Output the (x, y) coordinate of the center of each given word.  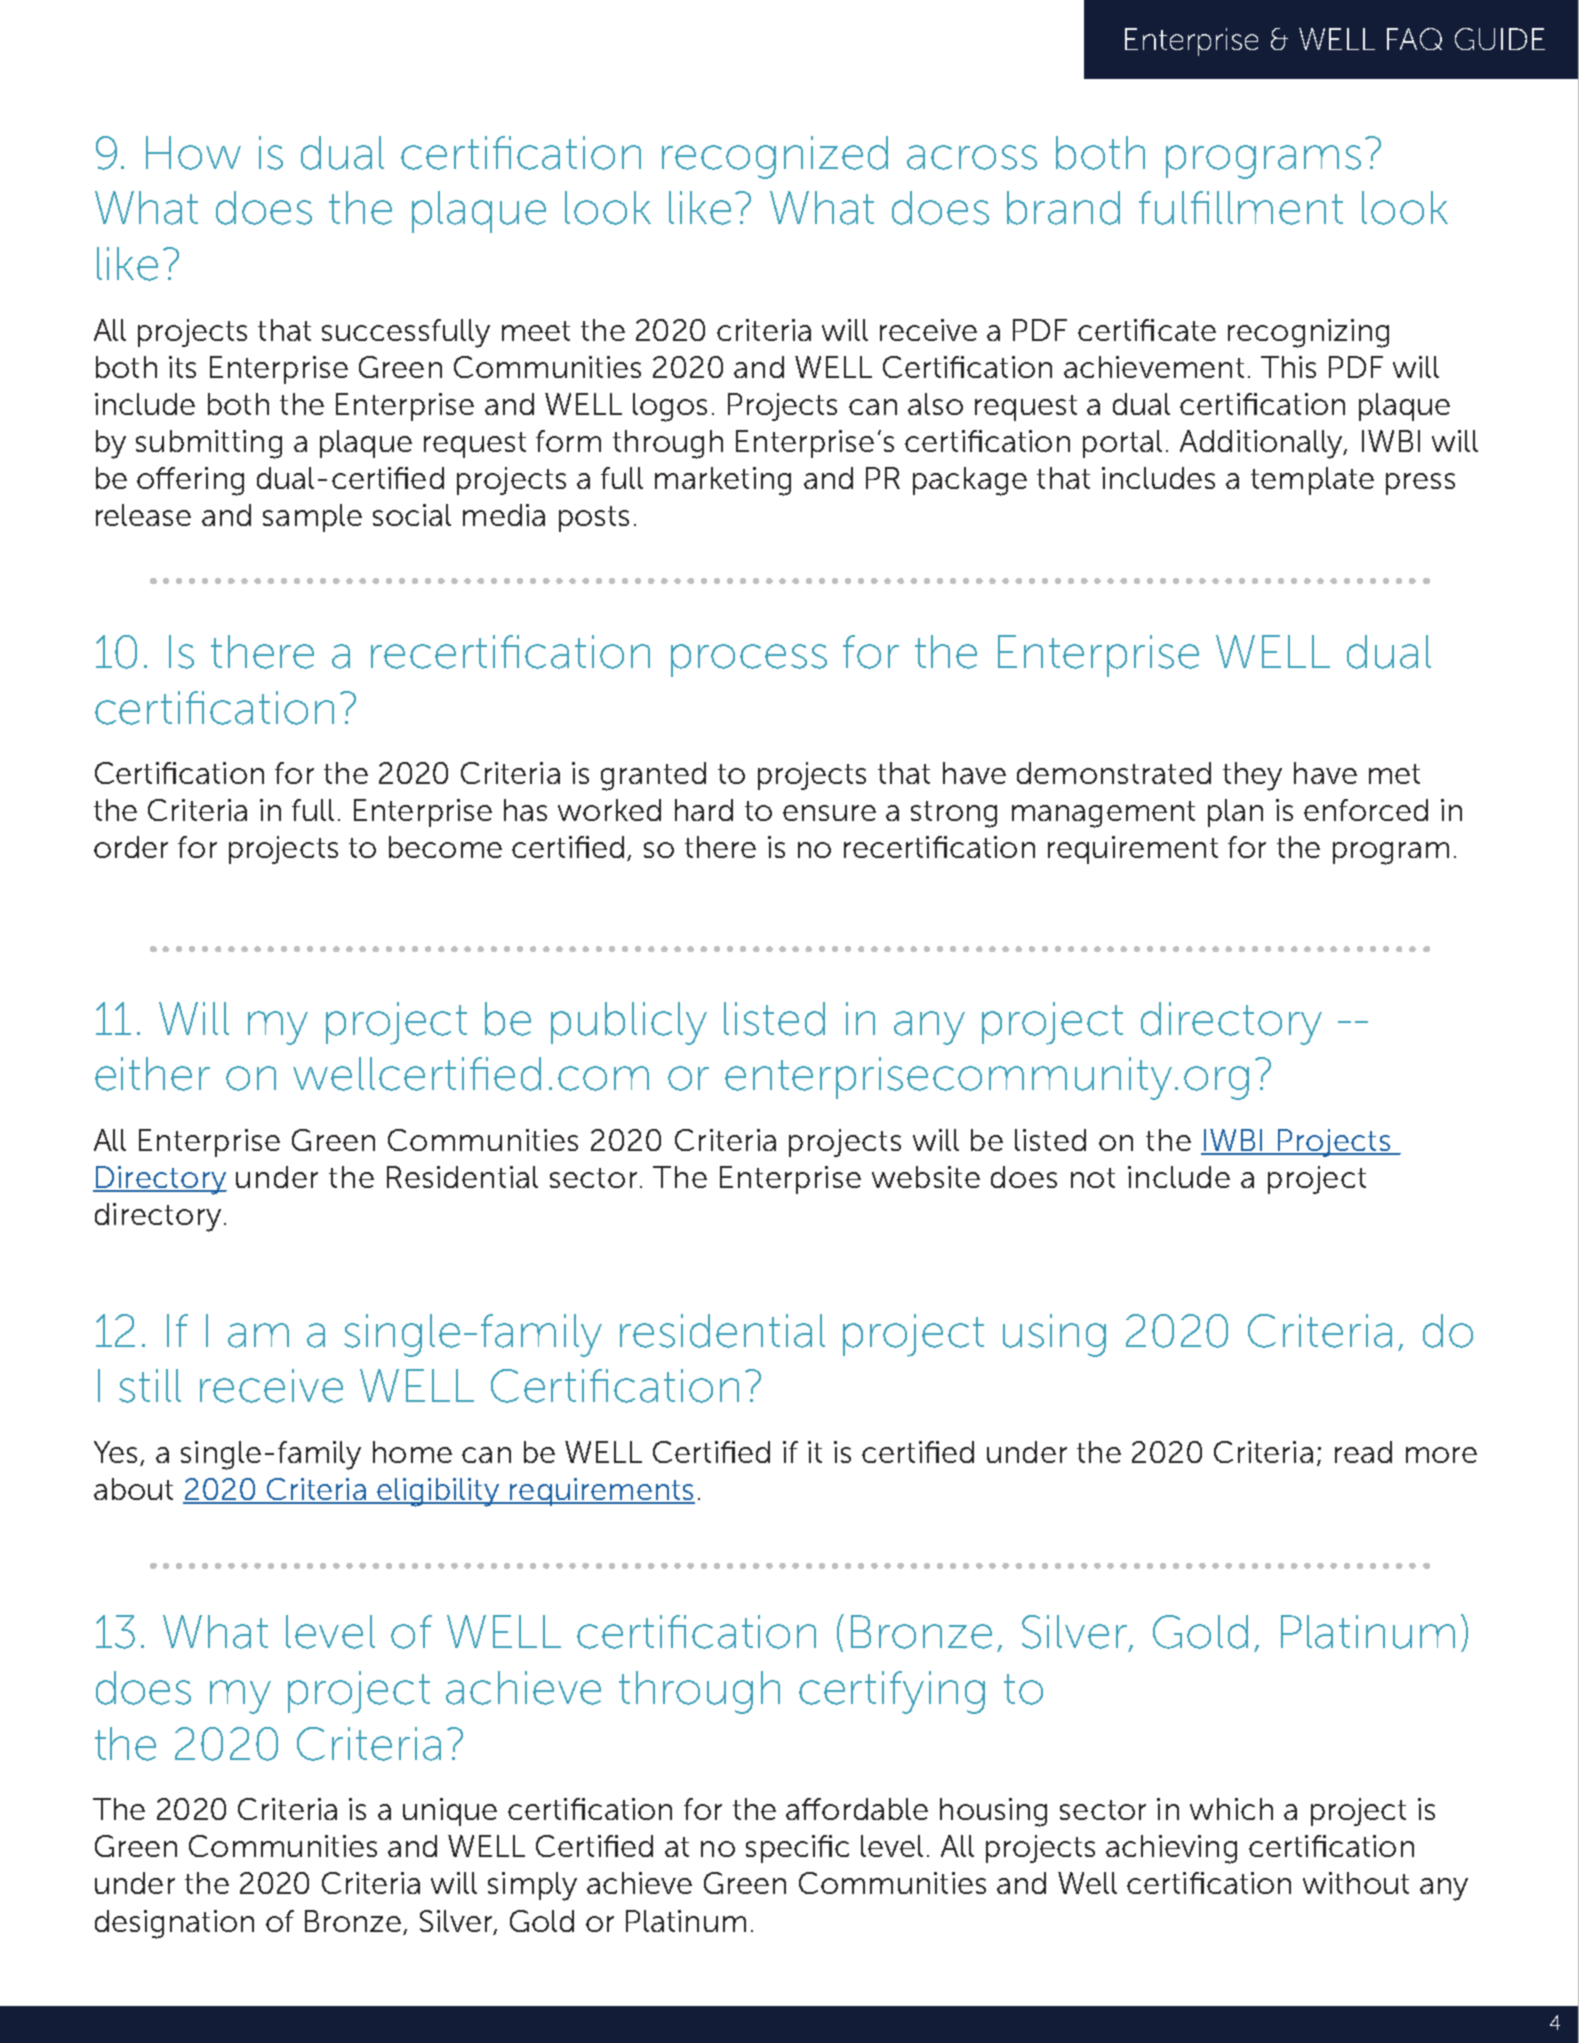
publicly (629, 1023)
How (193, 153)
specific (797, 1849)
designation (174, 1924)
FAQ (1414, 39)
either (152, 1074)
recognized (775, 157)
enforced (1366, 810)
